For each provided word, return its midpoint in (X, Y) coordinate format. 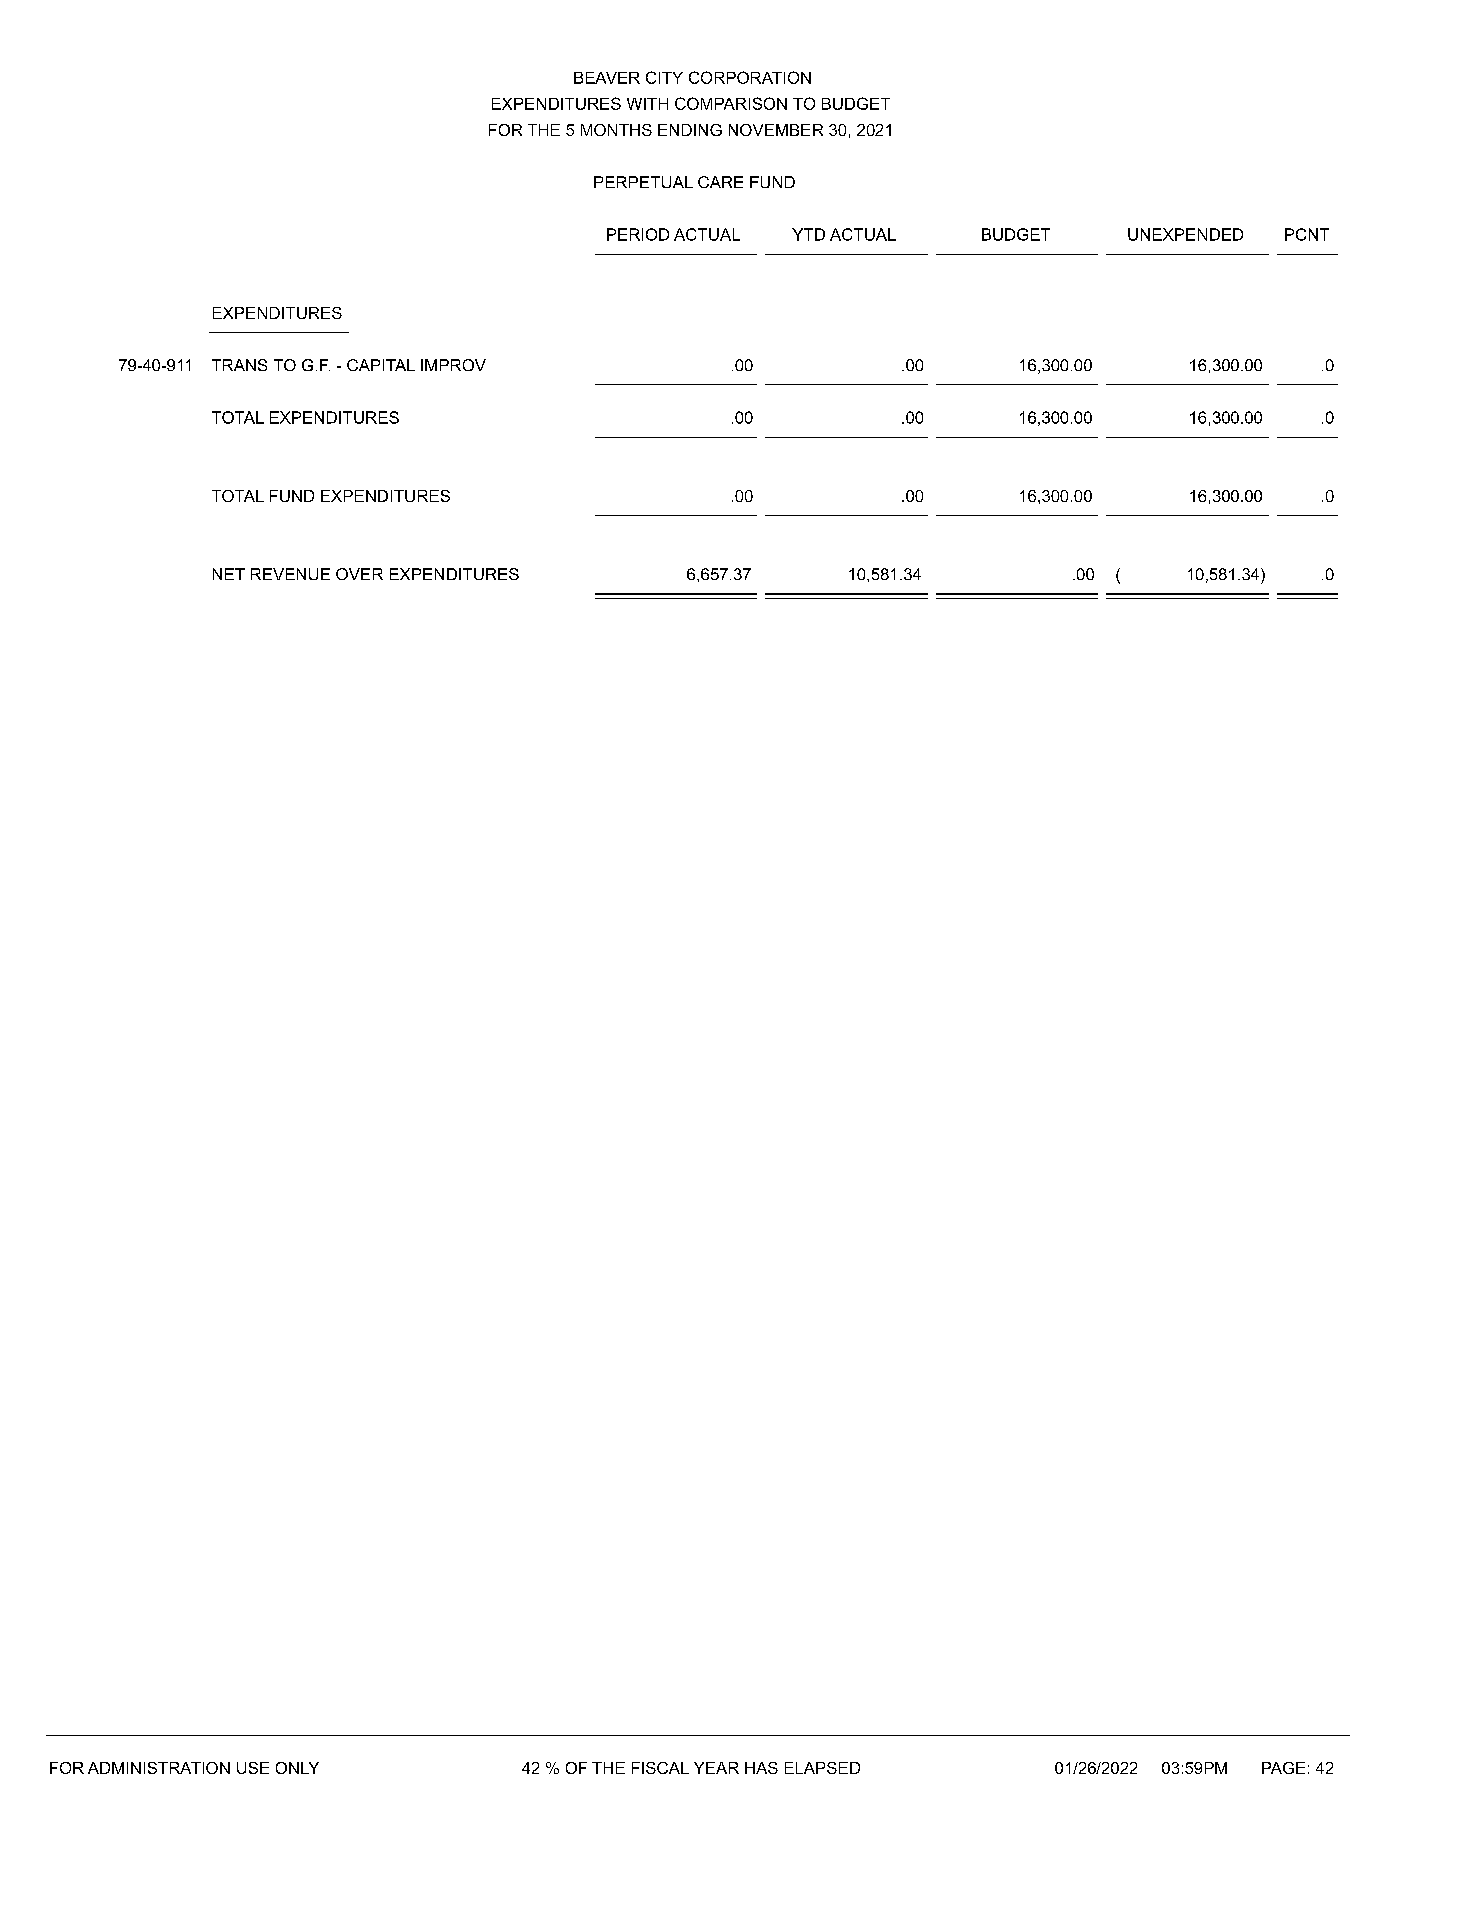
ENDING (690, 130)
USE (253, 1768)
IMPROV (453, 365)
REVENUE (290, 574)
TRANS (239, 365)
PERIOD (638, 234)
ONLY (297, 1768)
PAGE (1283, 1768)
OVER (359, 574)
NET (229, 574)
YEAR (716, 1768)
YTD (808, 234)
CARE (720, 182)
